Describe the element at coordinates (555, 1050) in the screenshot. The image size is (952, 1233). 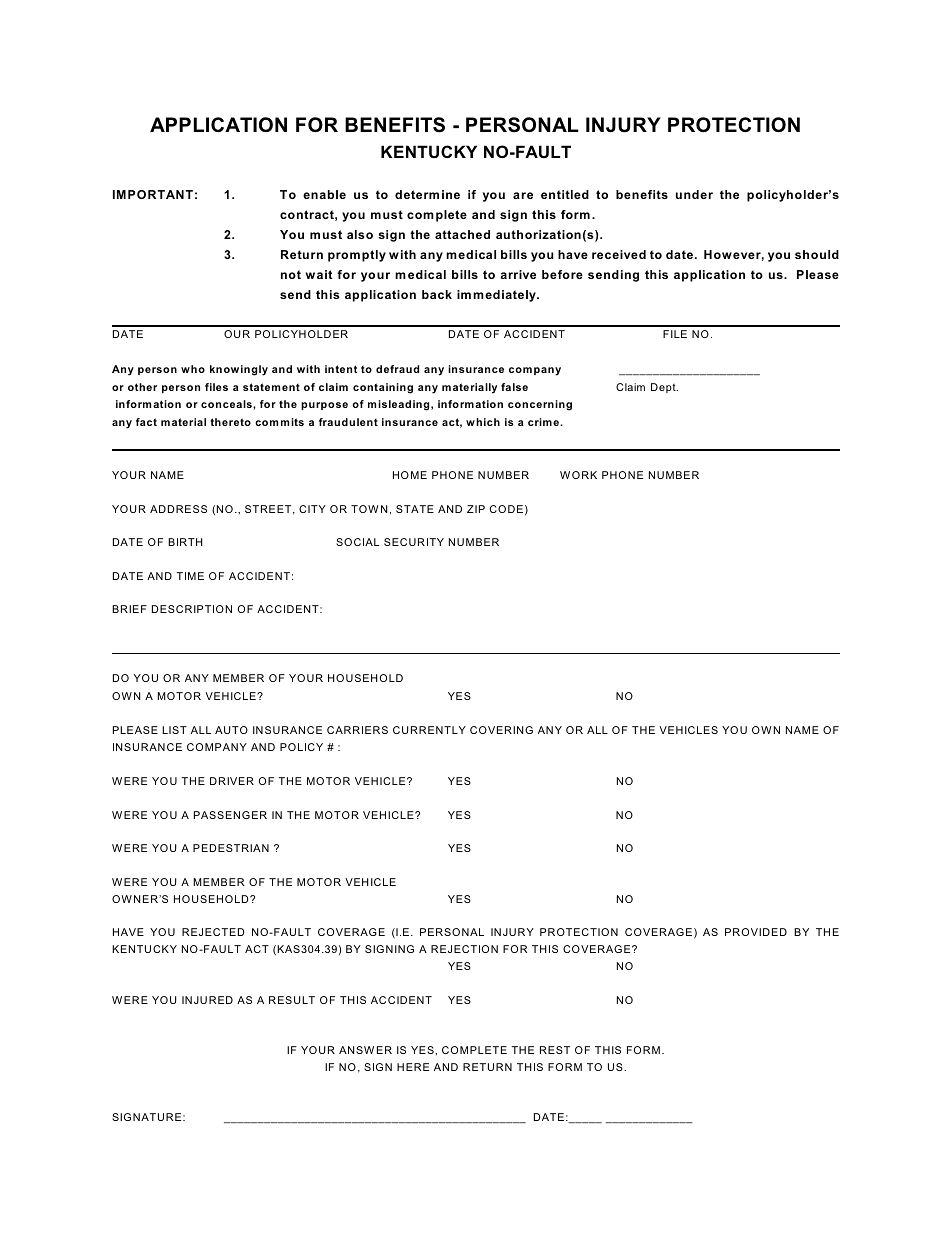
I see `REST` at that location.
